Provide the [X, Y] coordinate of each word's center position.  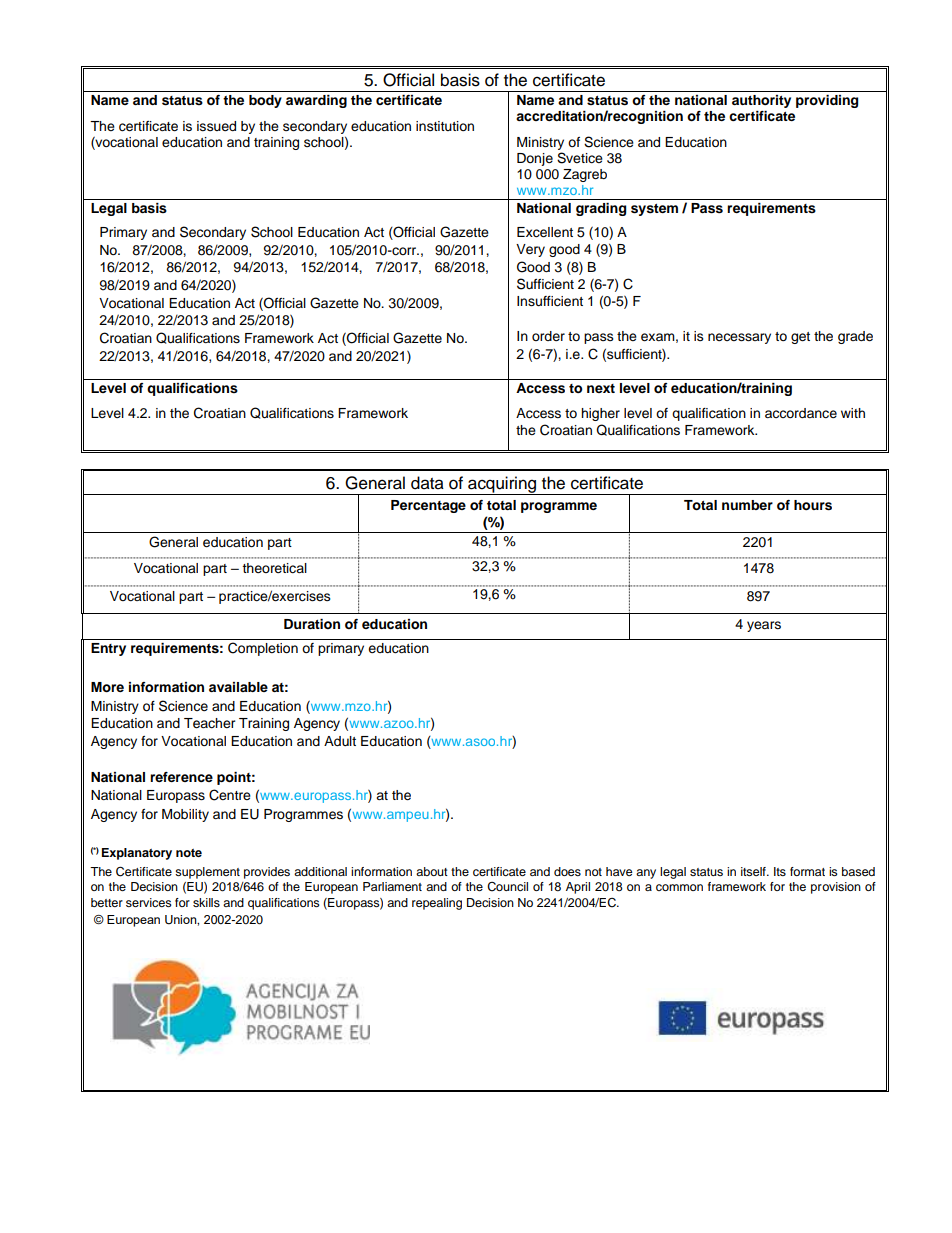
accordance [801, 413]
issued [216, 126]
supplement [207, 873]
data [427, 483]
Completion [263, 649]
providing [827, 101]
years [764, 626]
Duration [312, 624]
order [548, 336]
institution [445, 126]
